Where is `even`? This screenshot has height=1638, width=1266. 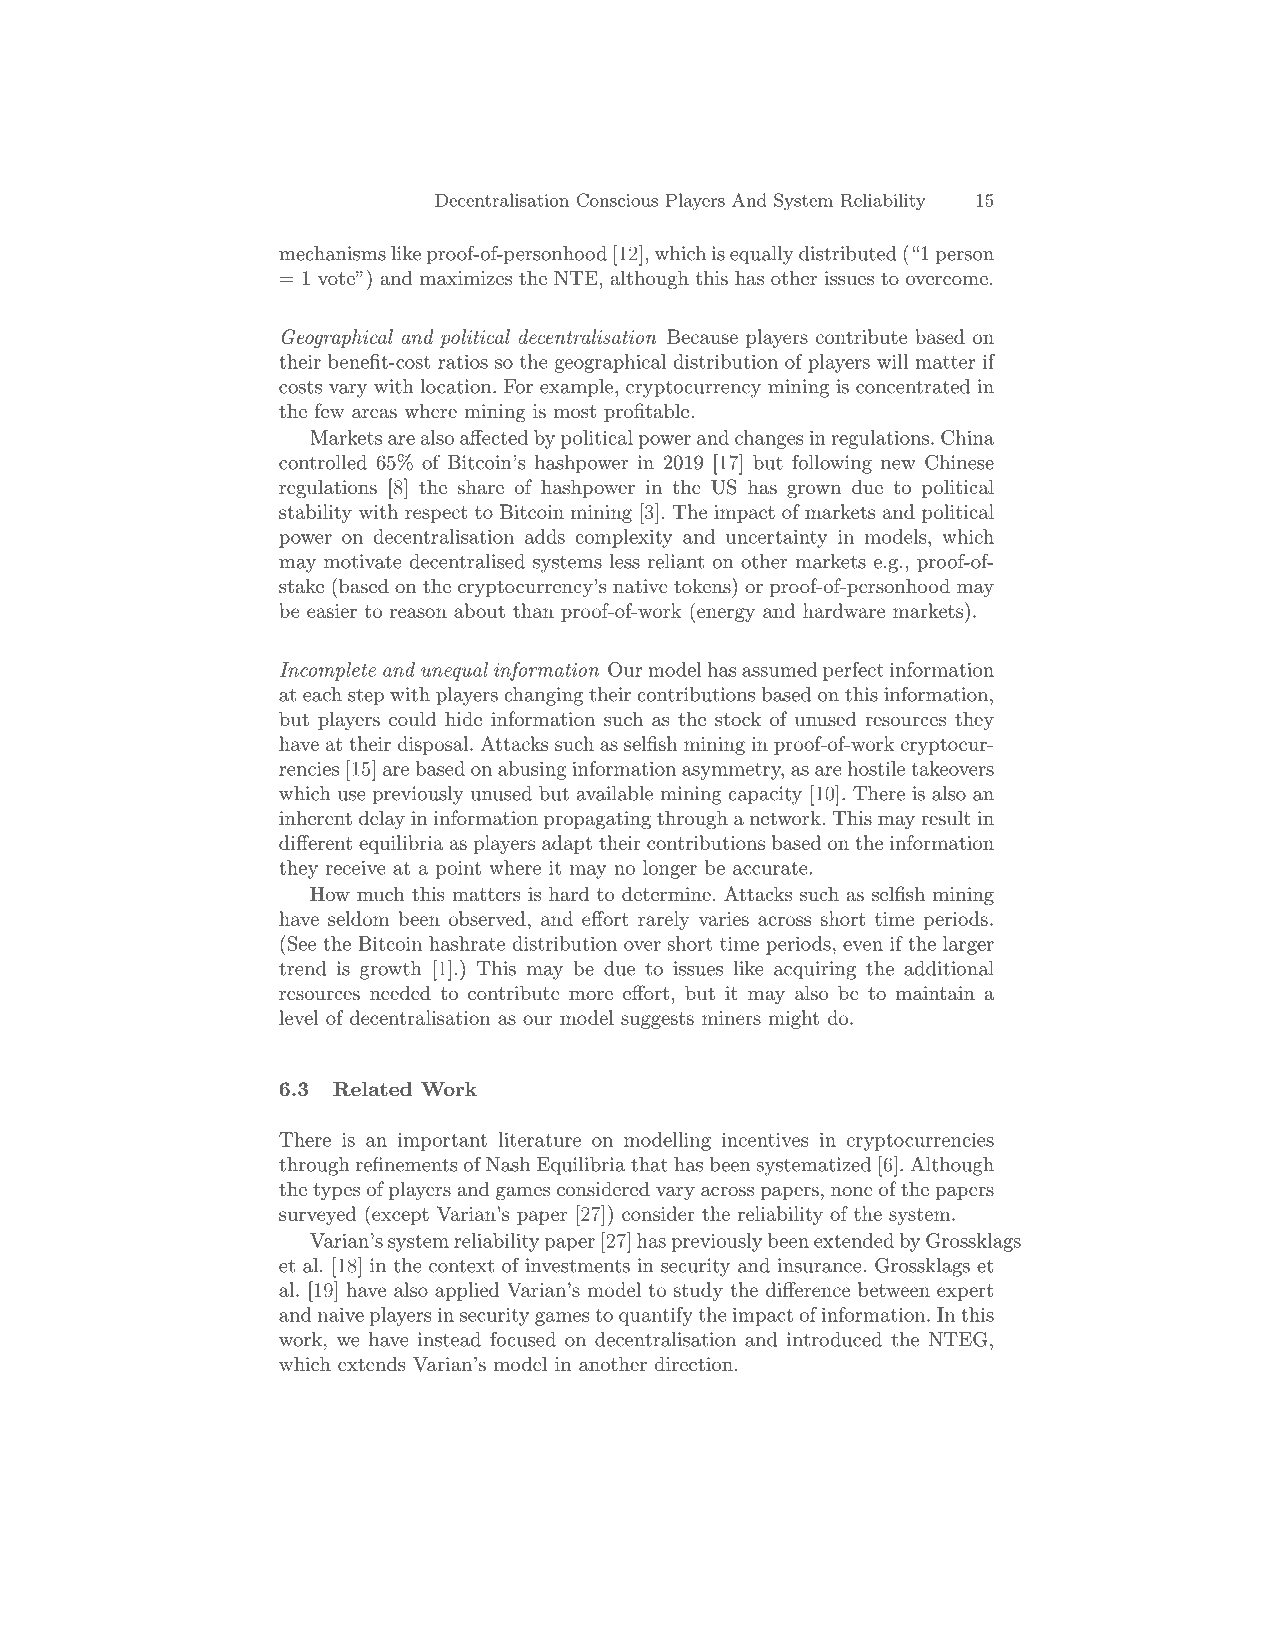
even is located at coordinates (863, 946).
